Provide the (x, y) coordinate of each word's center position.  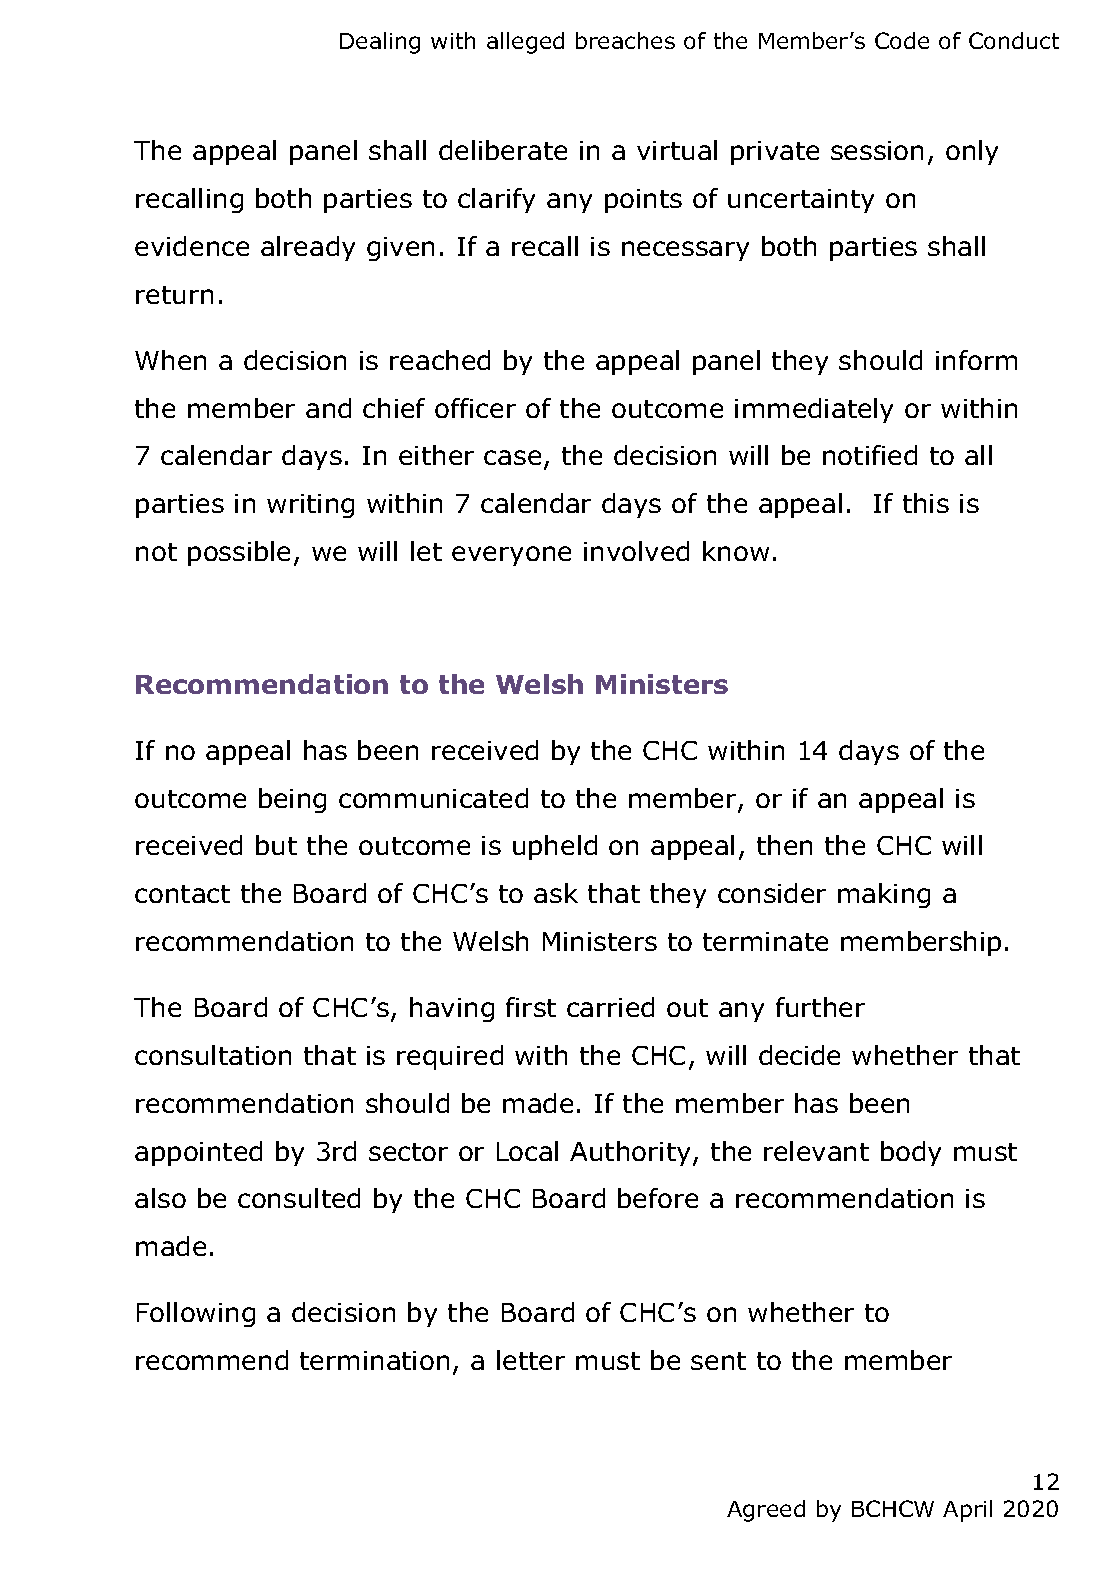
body (911, 1153)
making (884, 895)
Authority (632, 1153)
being (292, 800)
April (967, 1511)
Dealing (380, 43)
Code (902, 40)
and (328, 408)
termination (374, 1360)
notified (870, 455)
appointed (198, 1153)
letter (531, 1360)
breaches (625, 40)
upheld (555, 847)
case (512, 457)
